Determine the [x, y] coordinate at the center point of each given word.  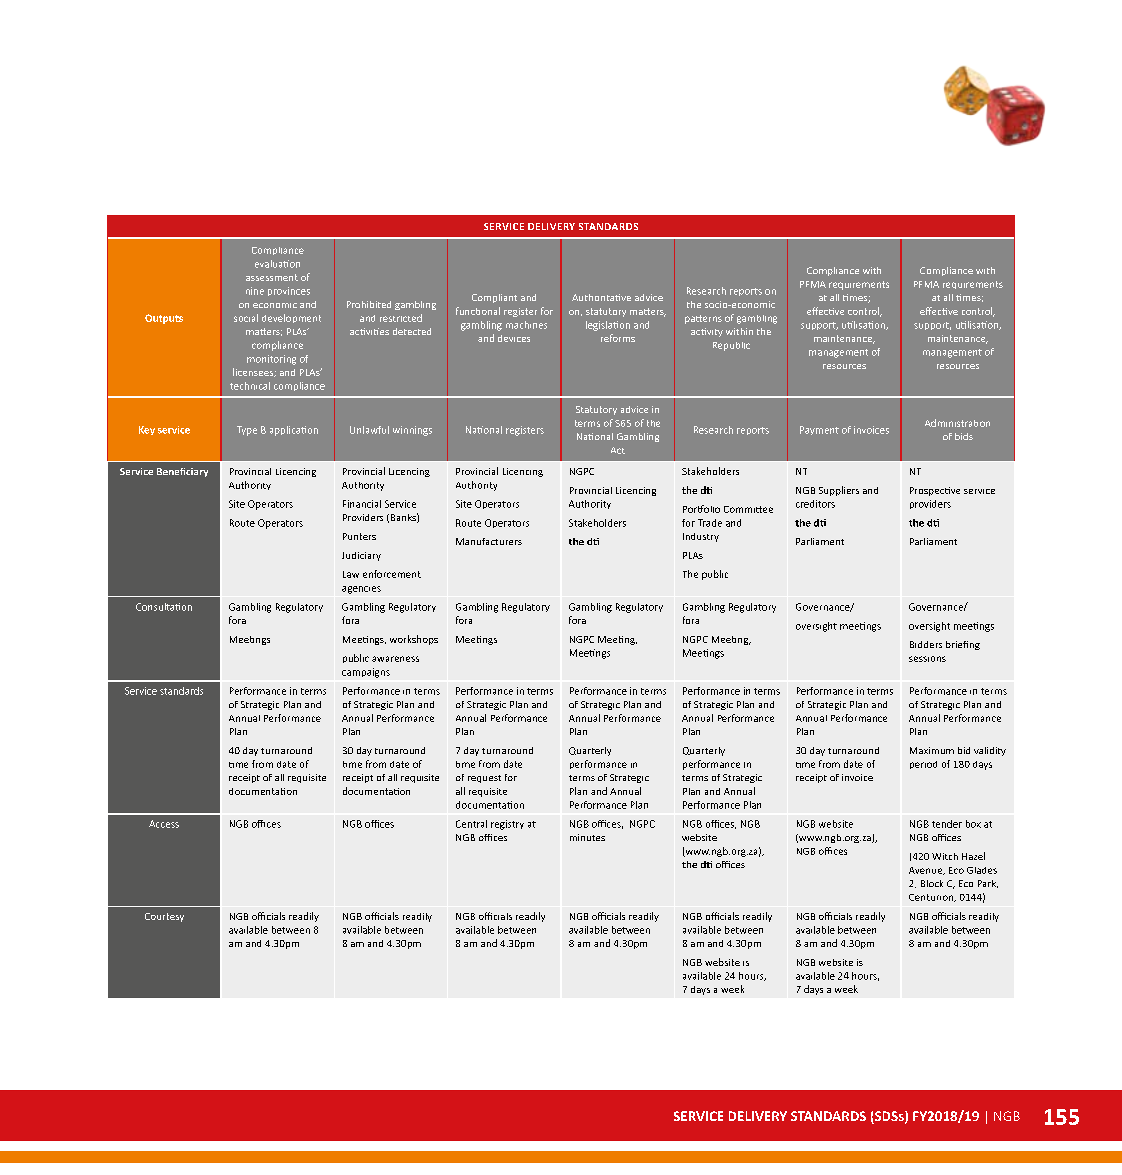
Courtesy [164, 917]
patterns [703, 319]
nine [255, 291]
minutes [587, 837]
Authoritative [601, 297]
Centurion [932, 898]
